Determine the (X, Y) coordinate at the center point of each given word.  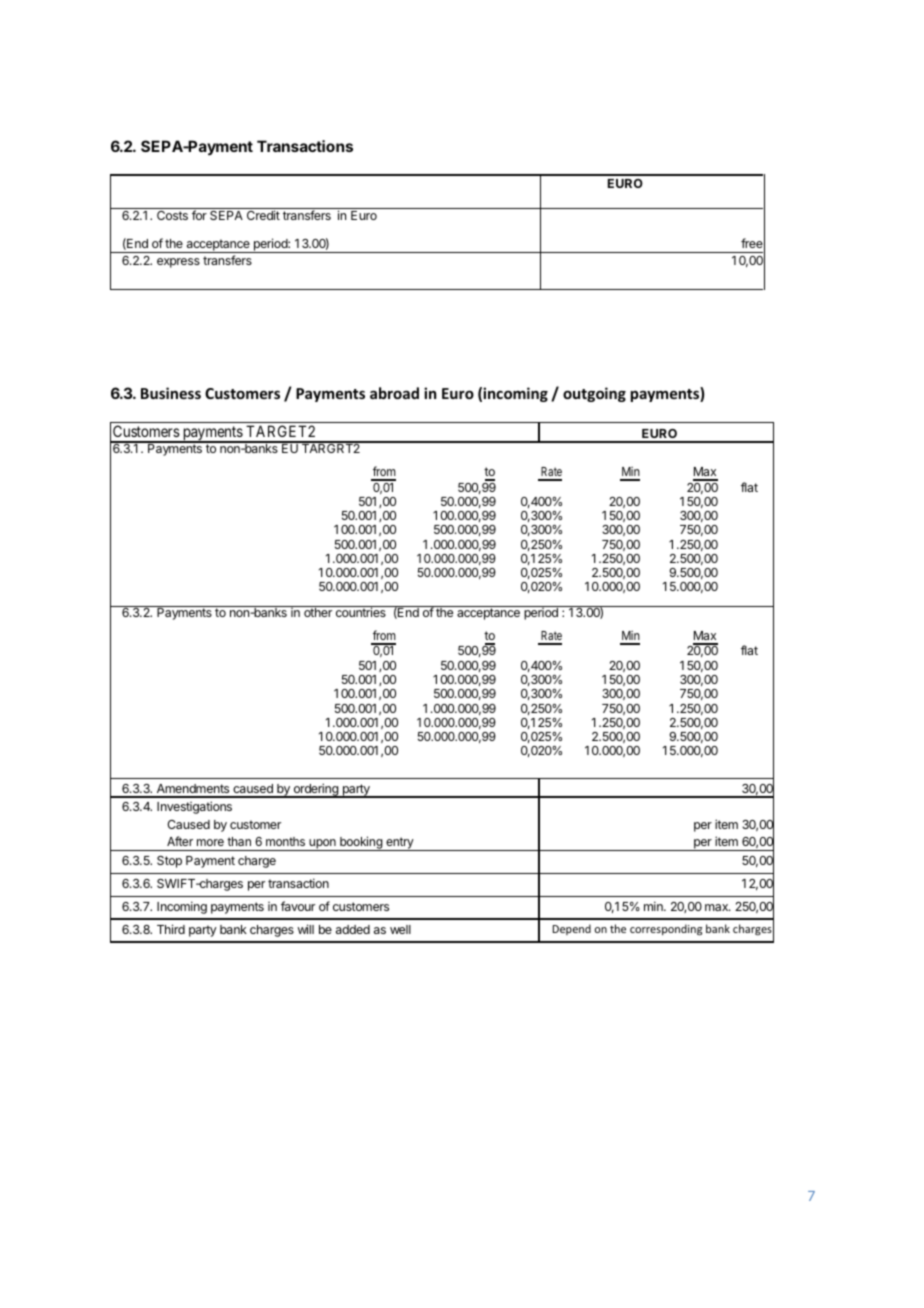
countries (360, 611)
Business (171, 393)
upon (322, 845)
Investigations (194, 807)
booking (361, 843)
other (318, 611)
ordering (315, 790)
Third (171, 929)
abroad (394, 393)
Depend (572, 929)
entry (399, 844)
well (400, 929)
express (178, 263)
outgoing (594, 394)
